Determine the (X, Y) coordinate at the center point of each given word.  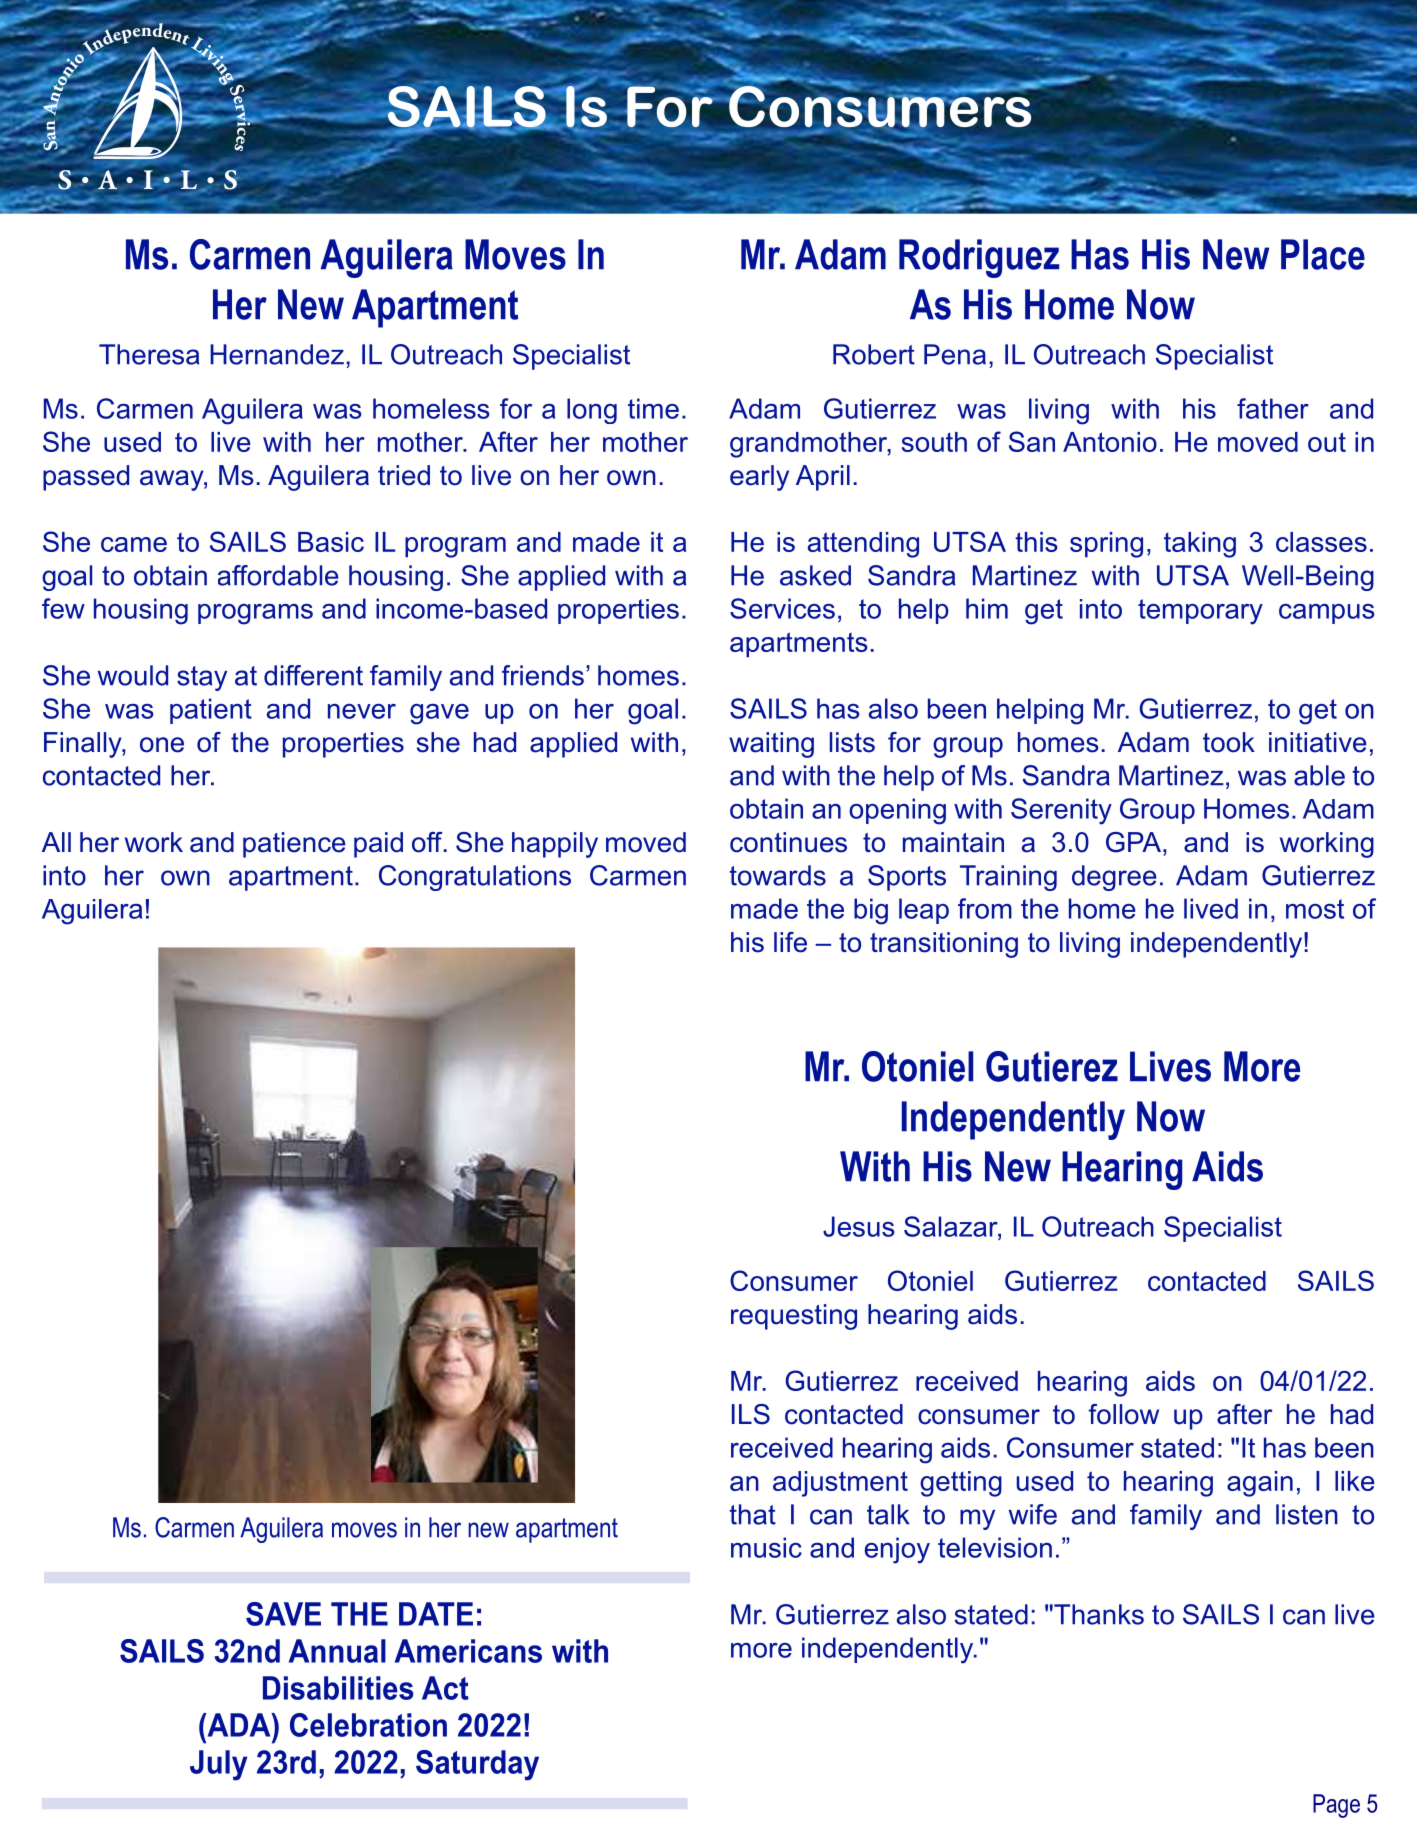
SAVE (283, 1614)
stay (202, 678)
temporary (1200, 612)
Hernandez (277, 354)
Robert (874, 354)
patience (294, 845)
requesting (794, 1317)
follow (1123, 1414)
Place (1323, 254)
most (1315, 909)
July (218, 1765)
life (790, 942)
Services (782, 608)
